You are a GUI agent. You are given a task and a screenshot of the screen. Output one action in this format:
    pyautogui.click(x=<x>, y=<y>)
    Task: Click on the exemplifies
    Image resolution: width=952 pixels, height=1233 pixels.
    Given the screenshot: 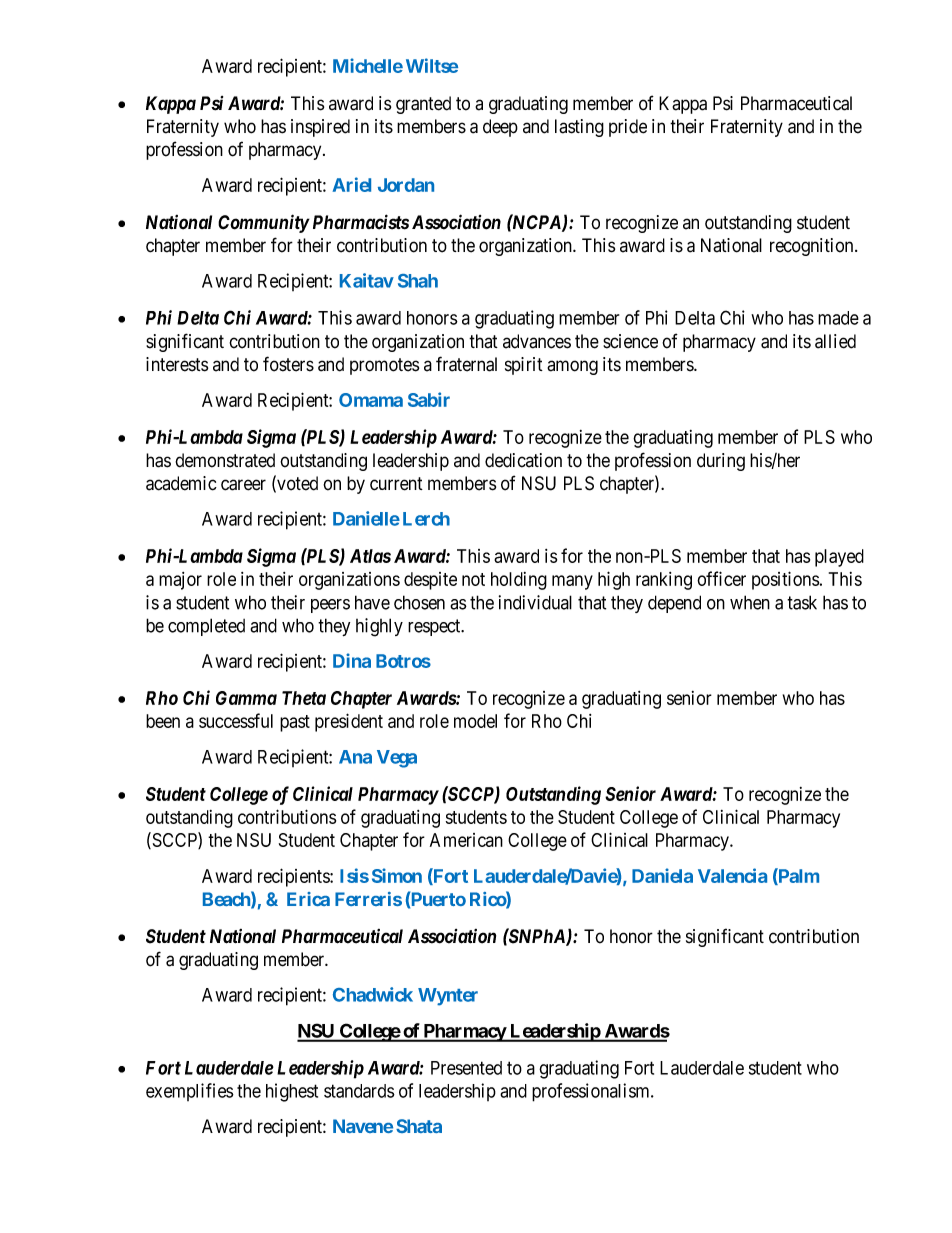 What is the action you would take?
    pyautogui.click(x=190, y=1092)
